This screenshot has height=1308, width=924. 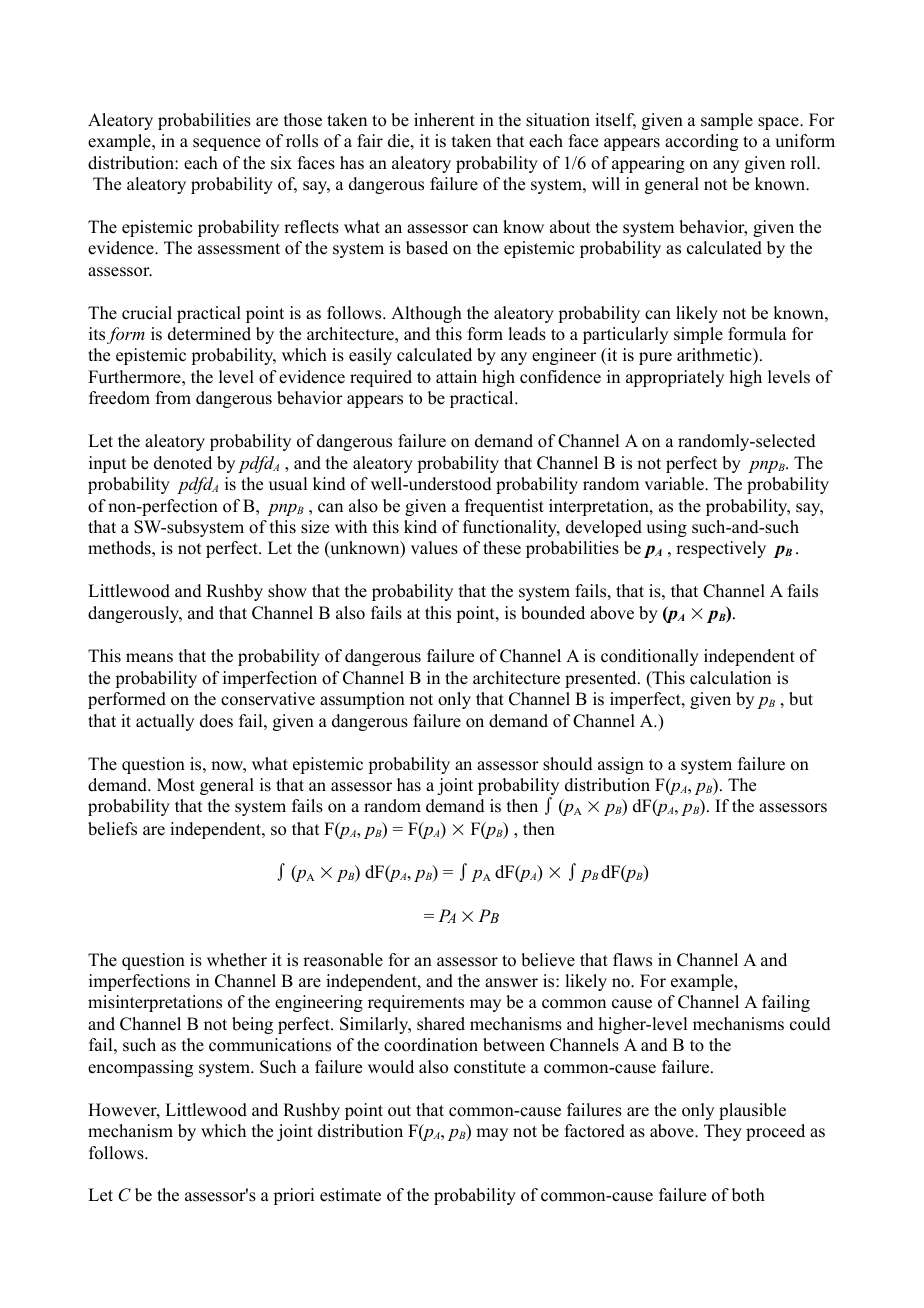 I want to click on priori, so click(x=293, y=1196).
